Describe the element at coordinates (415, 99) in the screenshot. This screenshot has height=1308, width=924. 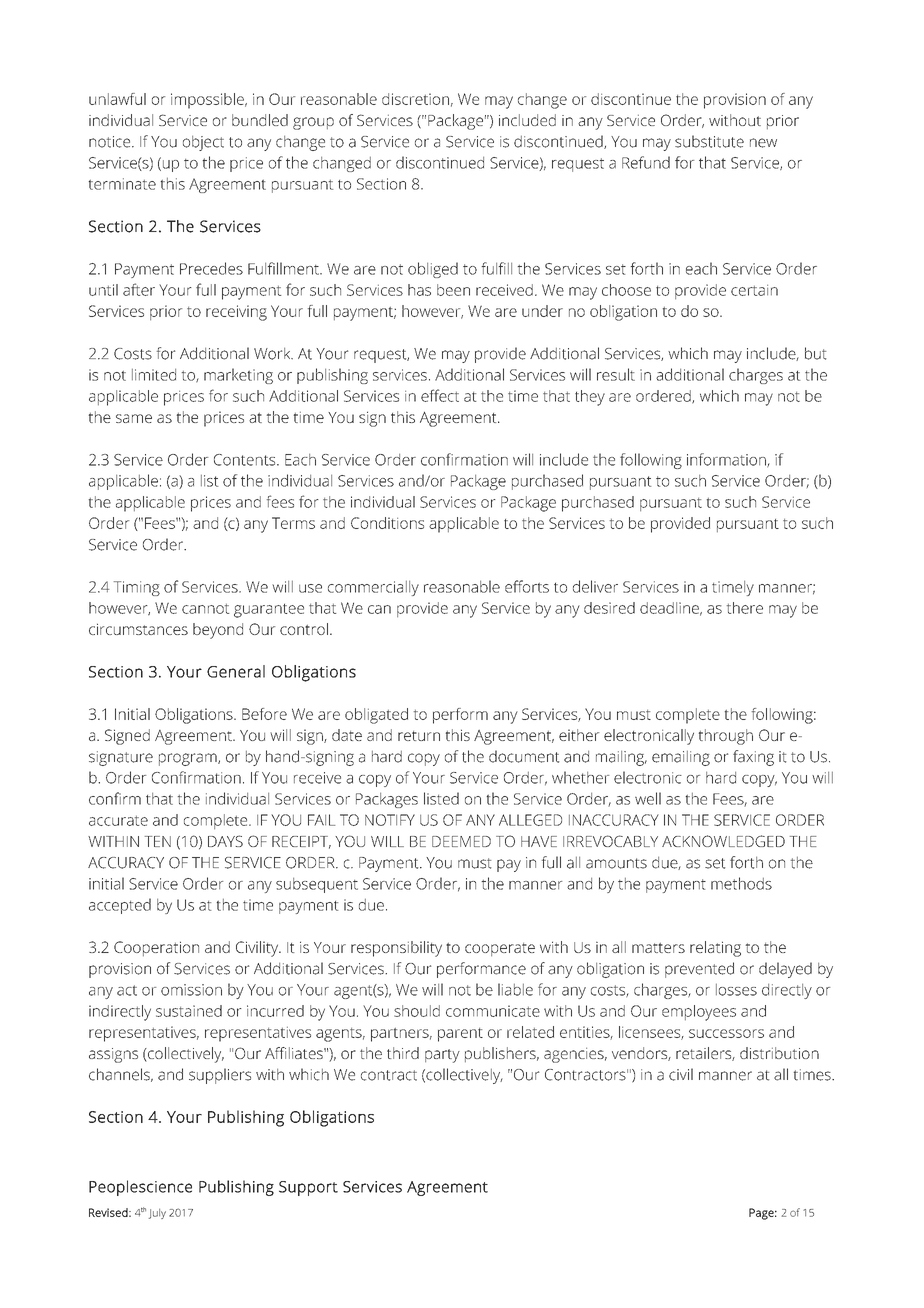
I see `discretion` at that location.
